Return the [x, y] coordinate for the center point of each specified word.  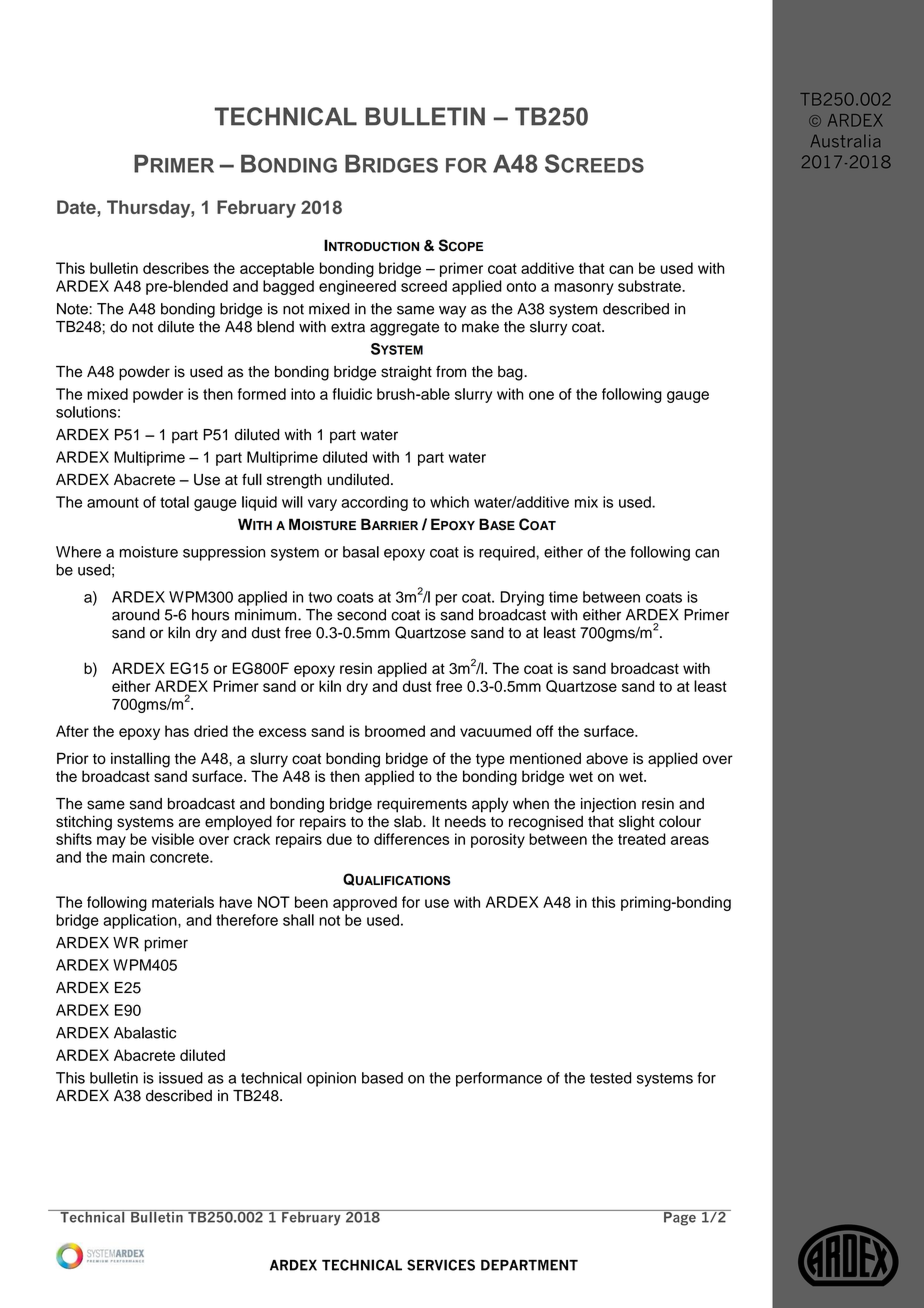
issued [181, 1078]
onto [521, 286]
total [174, 502]
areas [690, 840]
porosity [498, 840]
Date [77, 208]
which [449, 502]
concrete [180, 857]
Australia [845, 141]
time [563, 597]
